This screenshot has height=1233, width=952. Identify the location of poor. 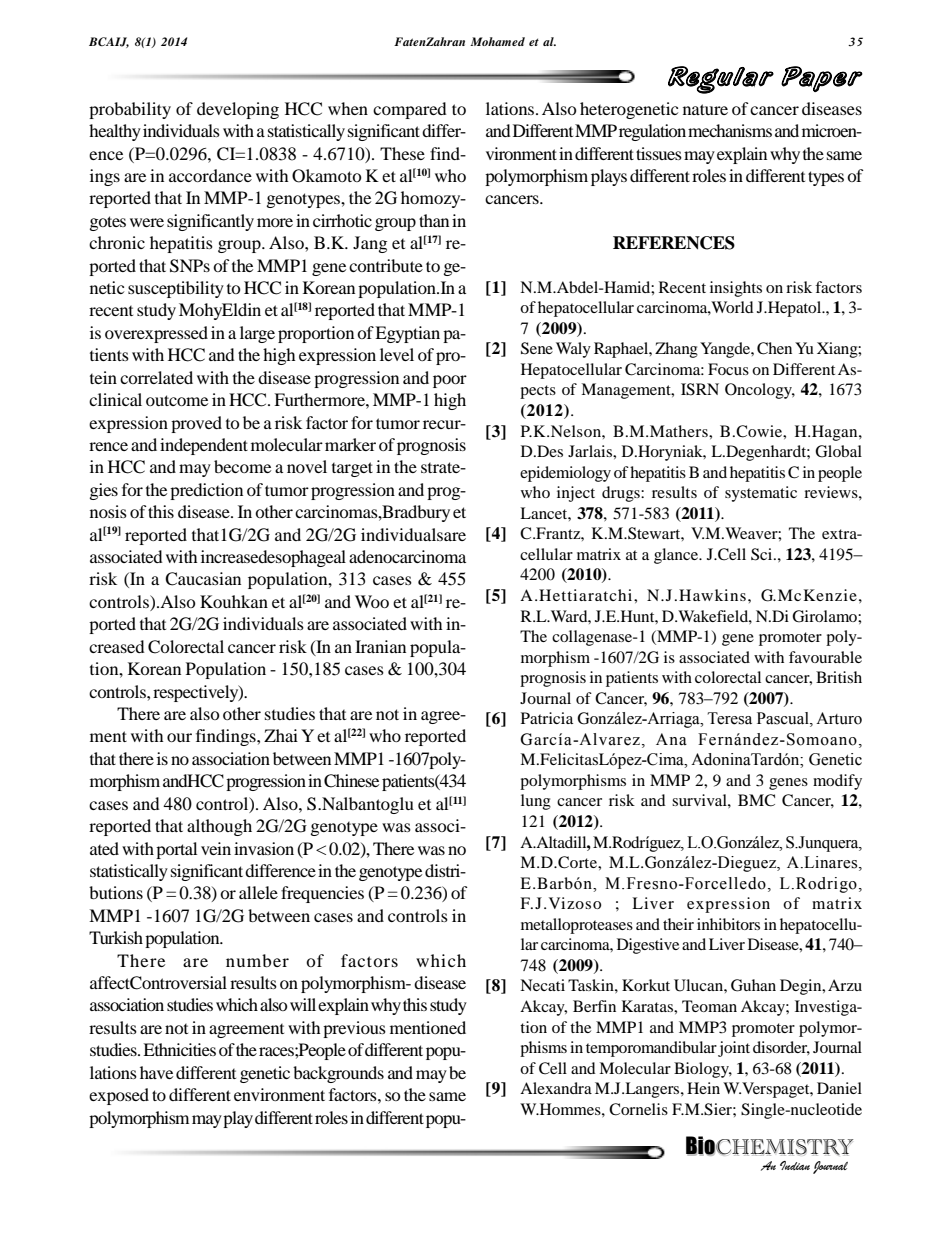
(450, 381).
